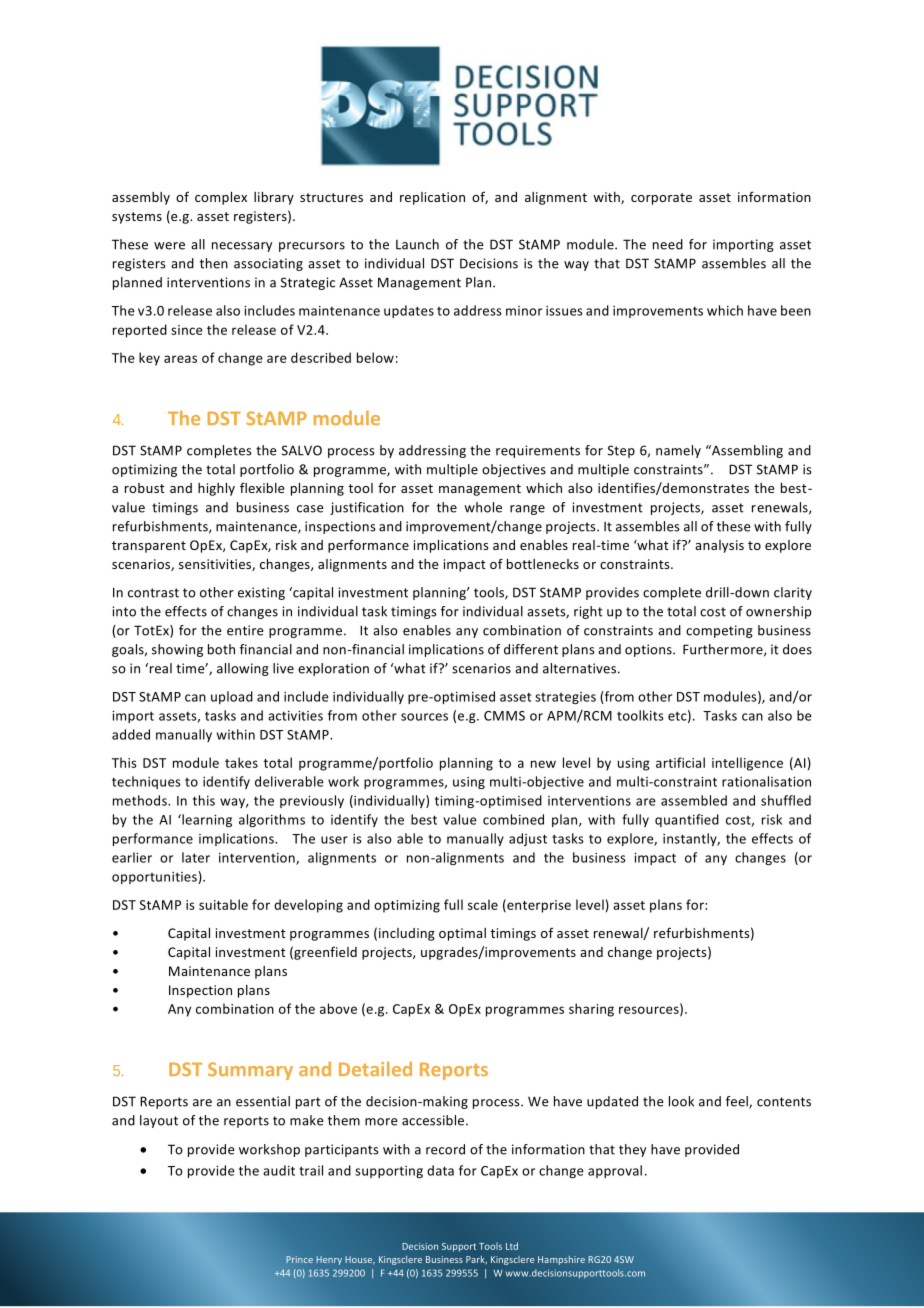 Image resolution: width=924 pixels, height=1308 pixels. What do you see at coordinates (565, 698) in the screenshot?
I see `strategies` at bounding box center [565, 698].
